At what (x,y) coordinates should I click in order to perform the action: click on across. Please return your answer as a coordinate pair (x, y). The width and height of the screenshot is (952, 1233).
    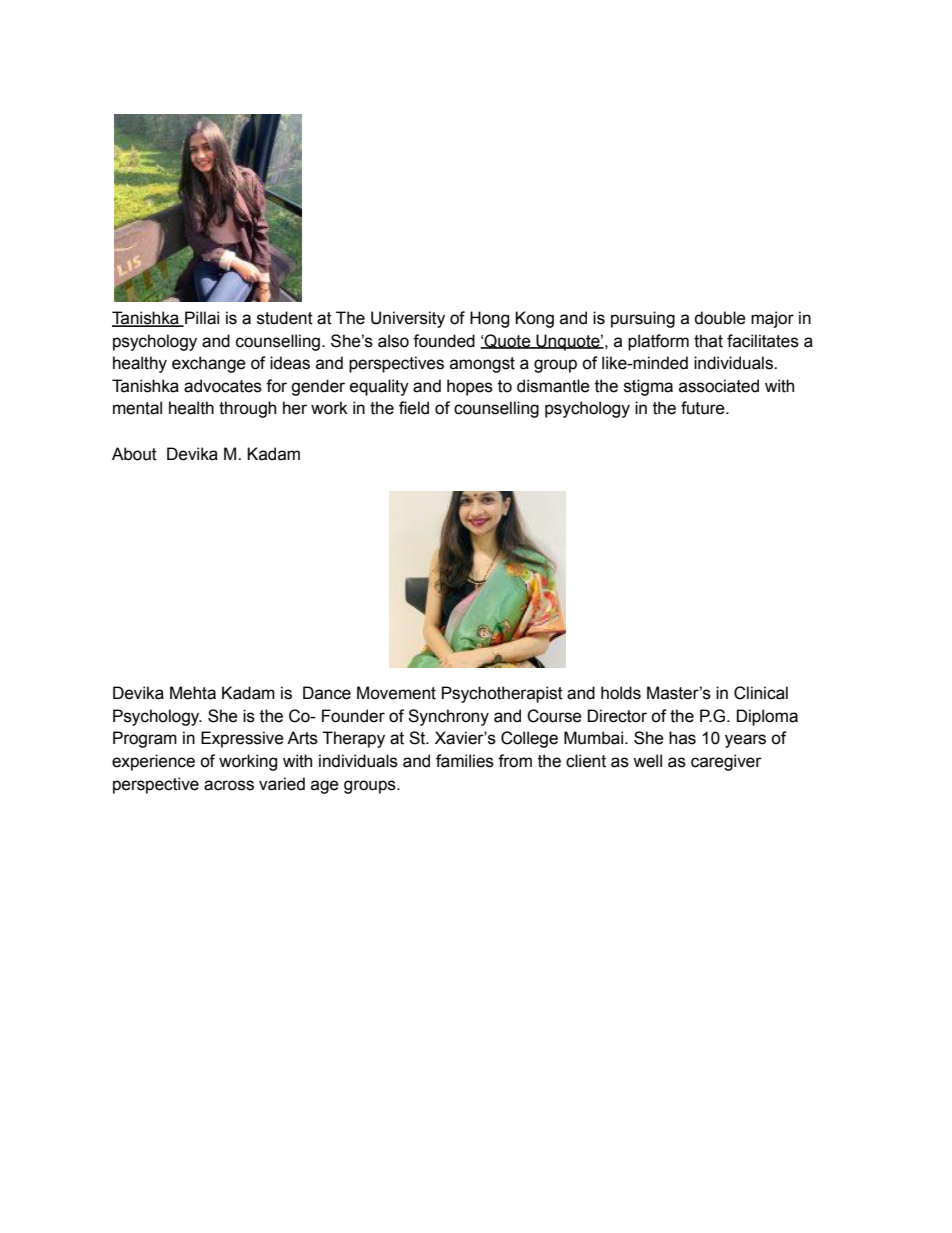
    Looking at the image, I should click on (229, 785).
